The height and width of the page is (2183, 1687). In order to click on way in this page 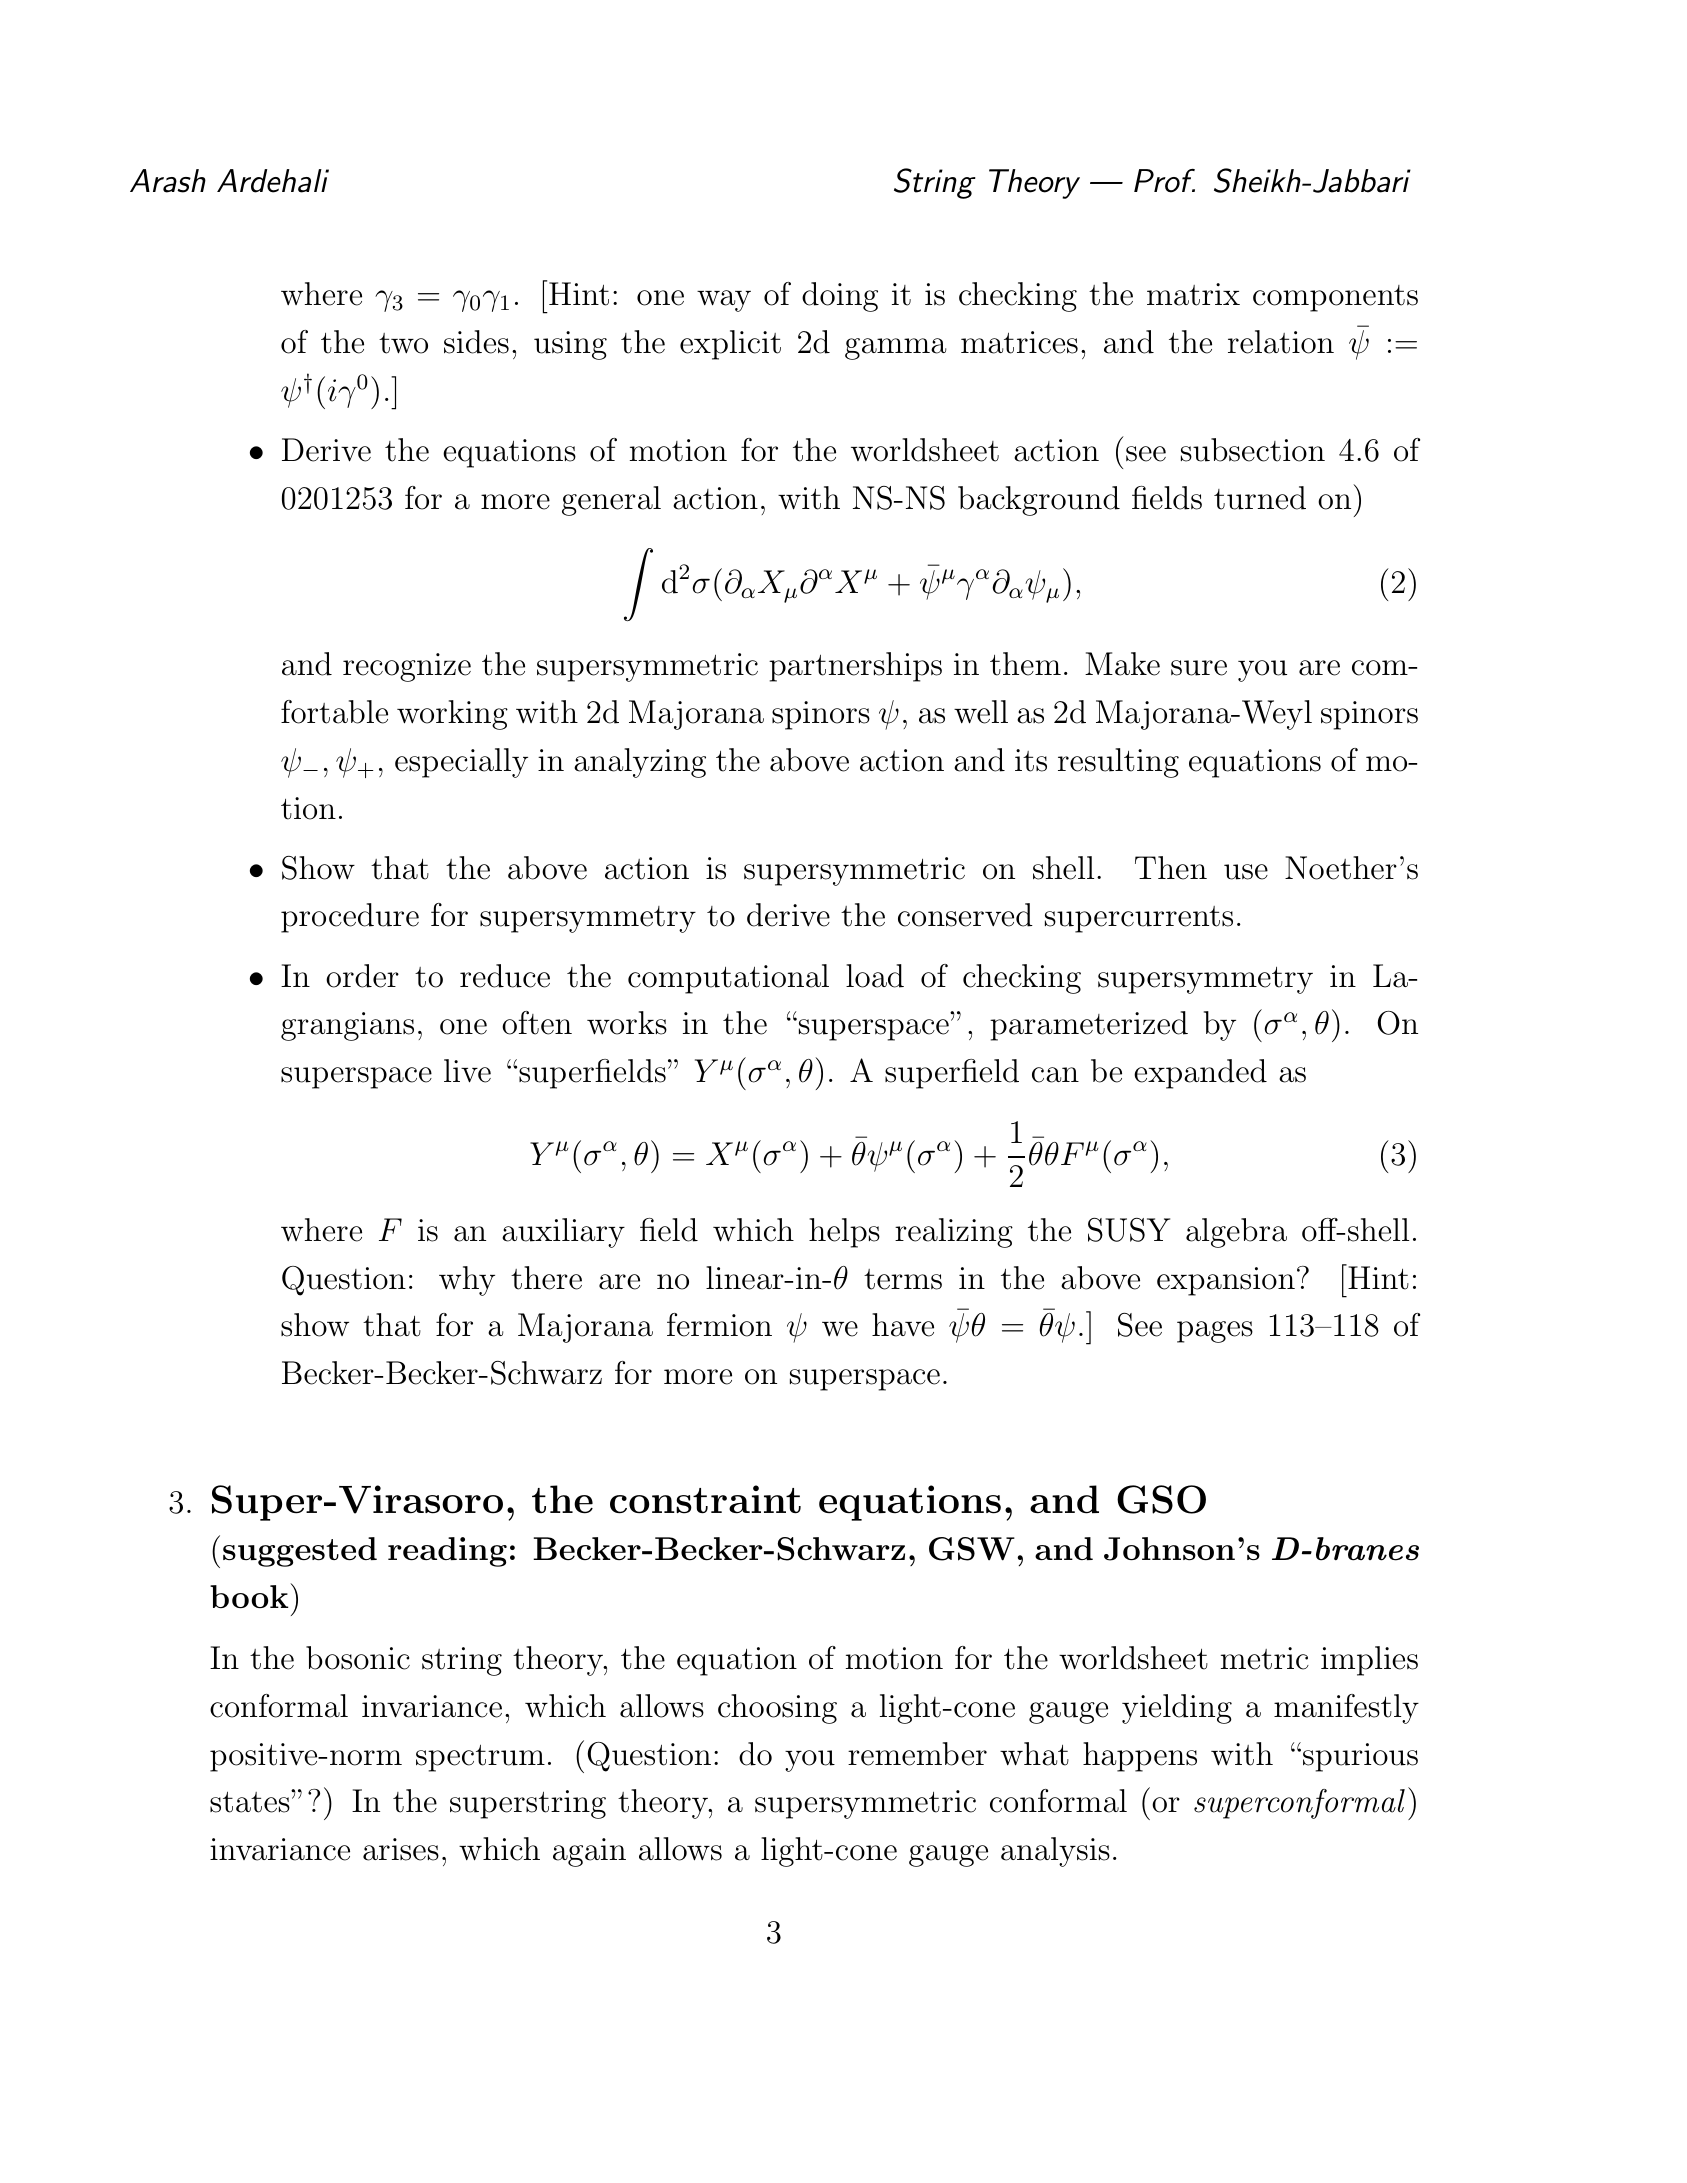, I will do `click(724, 301)`.
